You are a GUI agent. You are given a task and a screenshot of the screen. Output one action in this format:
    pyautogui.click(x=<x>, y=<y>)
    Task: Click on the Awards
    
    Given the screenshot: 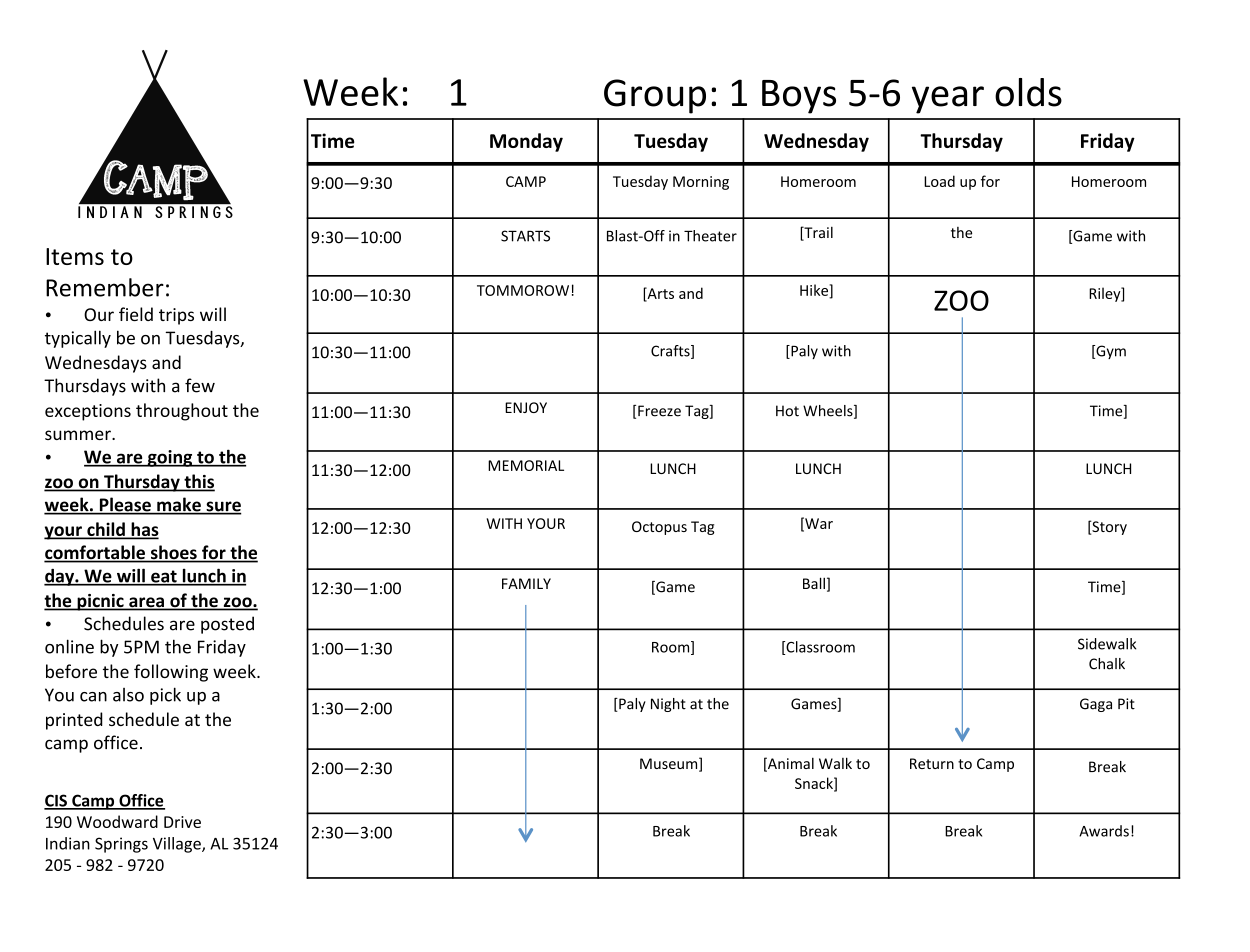 What is the action you would take?
    pyautogui.click(x=1104, y=831)
